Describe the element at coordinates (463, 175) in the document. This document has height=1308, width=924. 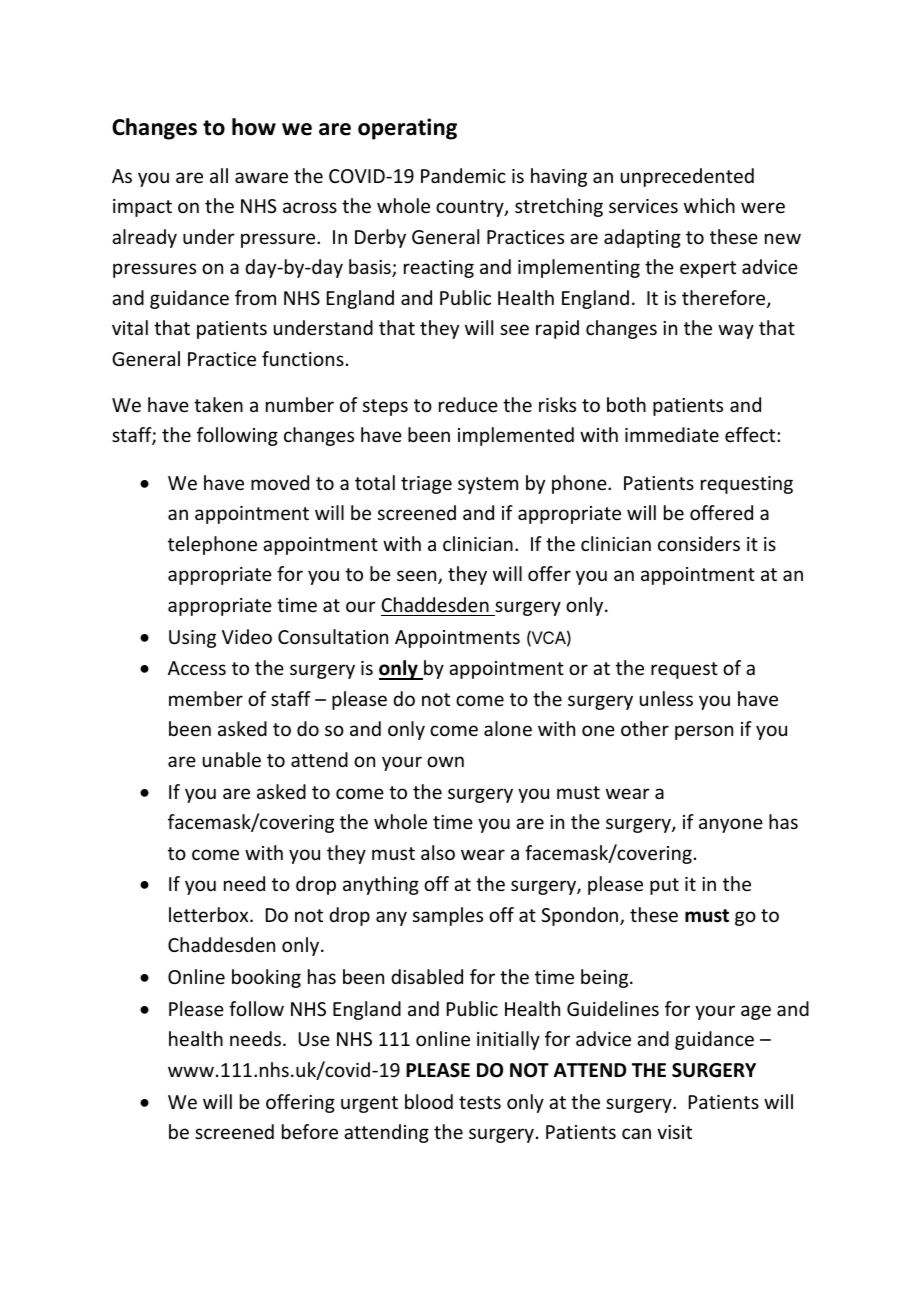
I see `Pandemic` at that location.
